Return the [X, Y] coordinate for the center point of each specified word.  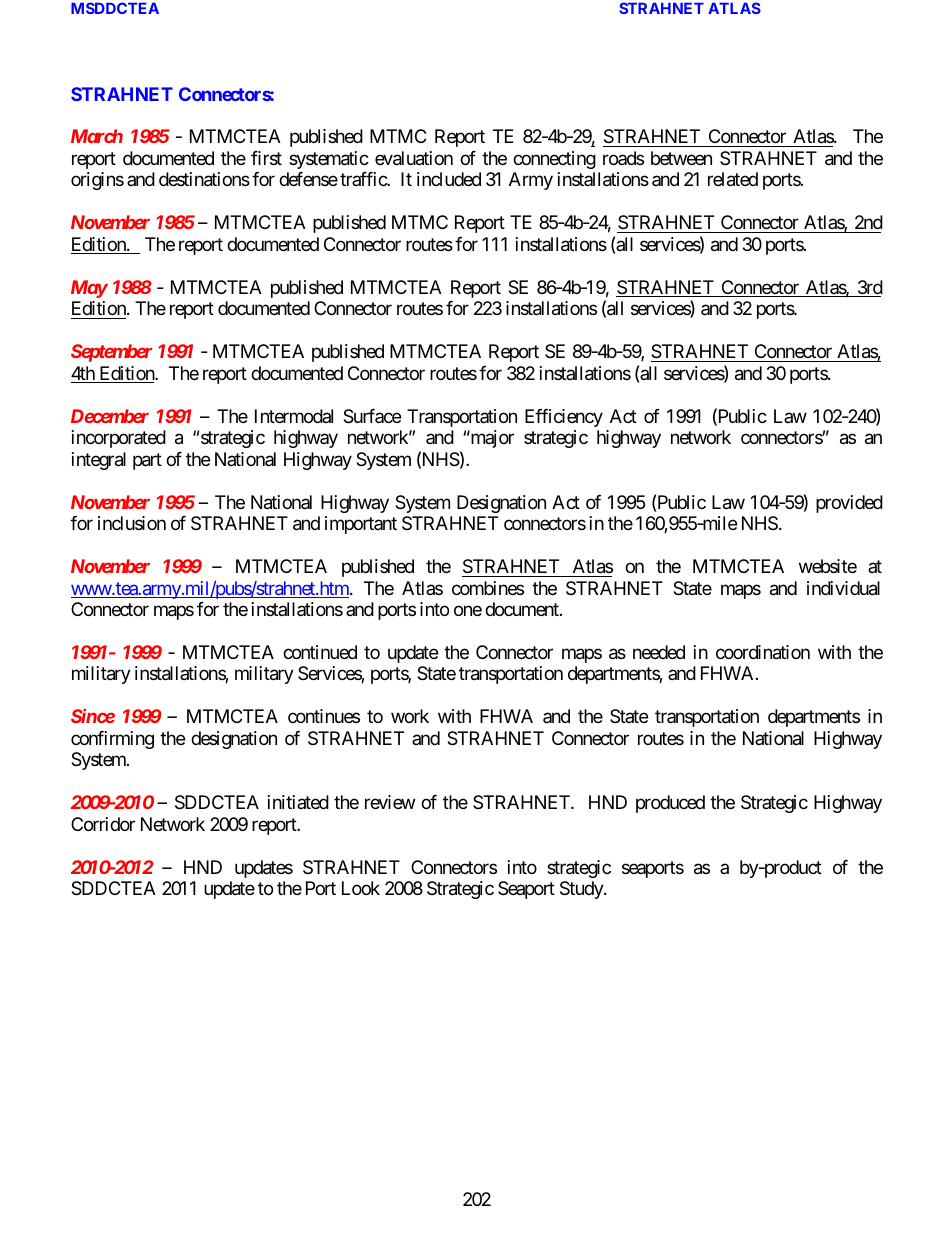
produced [670, 804]
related [733, 179]
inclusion [132, 523]
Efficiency [564, 418]
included [449, 179]
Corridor [103, 824]
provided [849, 504]
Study [582, 890]
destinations [204, 179]
